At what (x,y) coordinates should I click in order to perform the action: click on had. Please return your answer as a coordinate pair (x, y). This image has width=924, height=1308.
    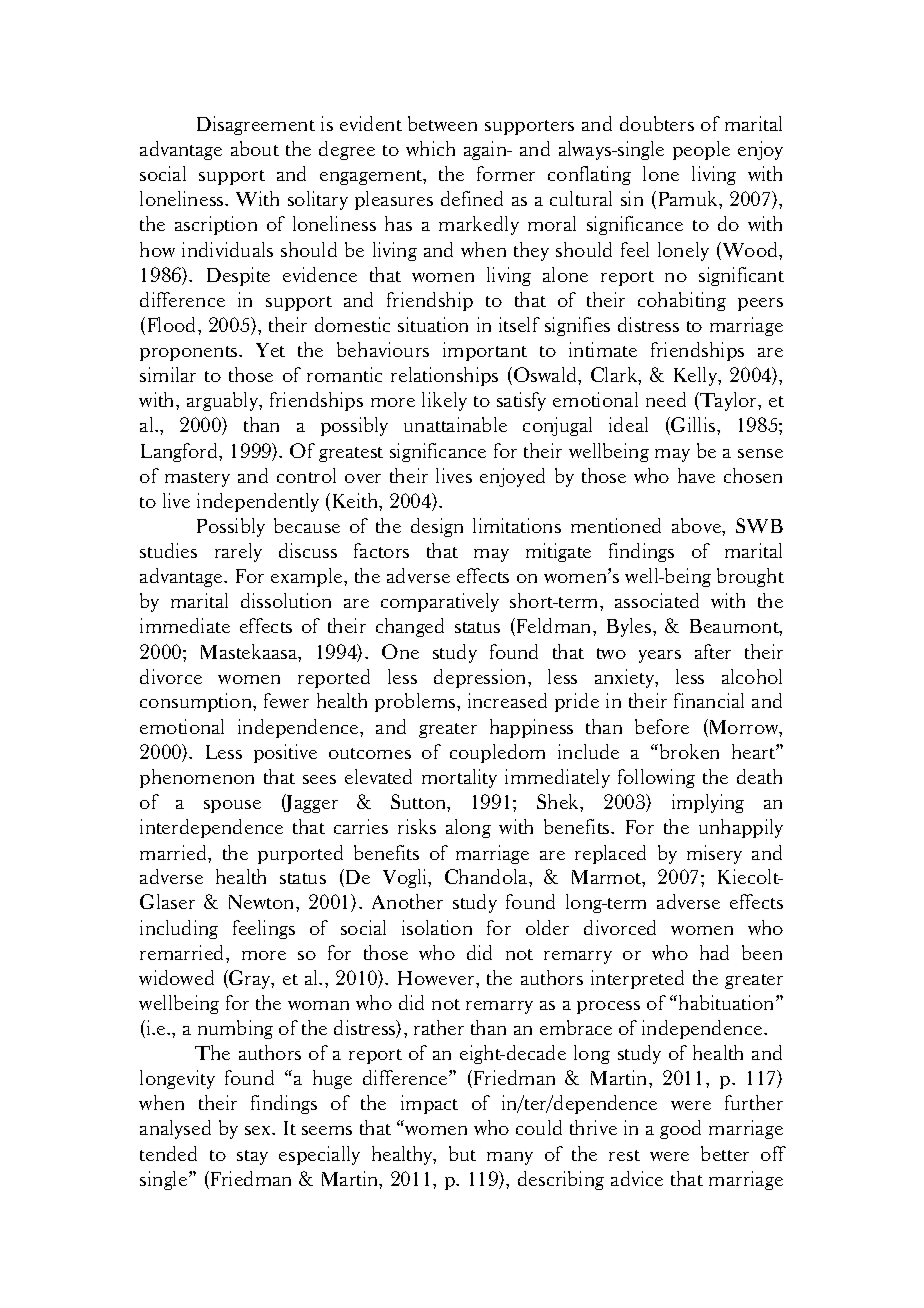
    Looking at the image, I should click on (714, 952).
